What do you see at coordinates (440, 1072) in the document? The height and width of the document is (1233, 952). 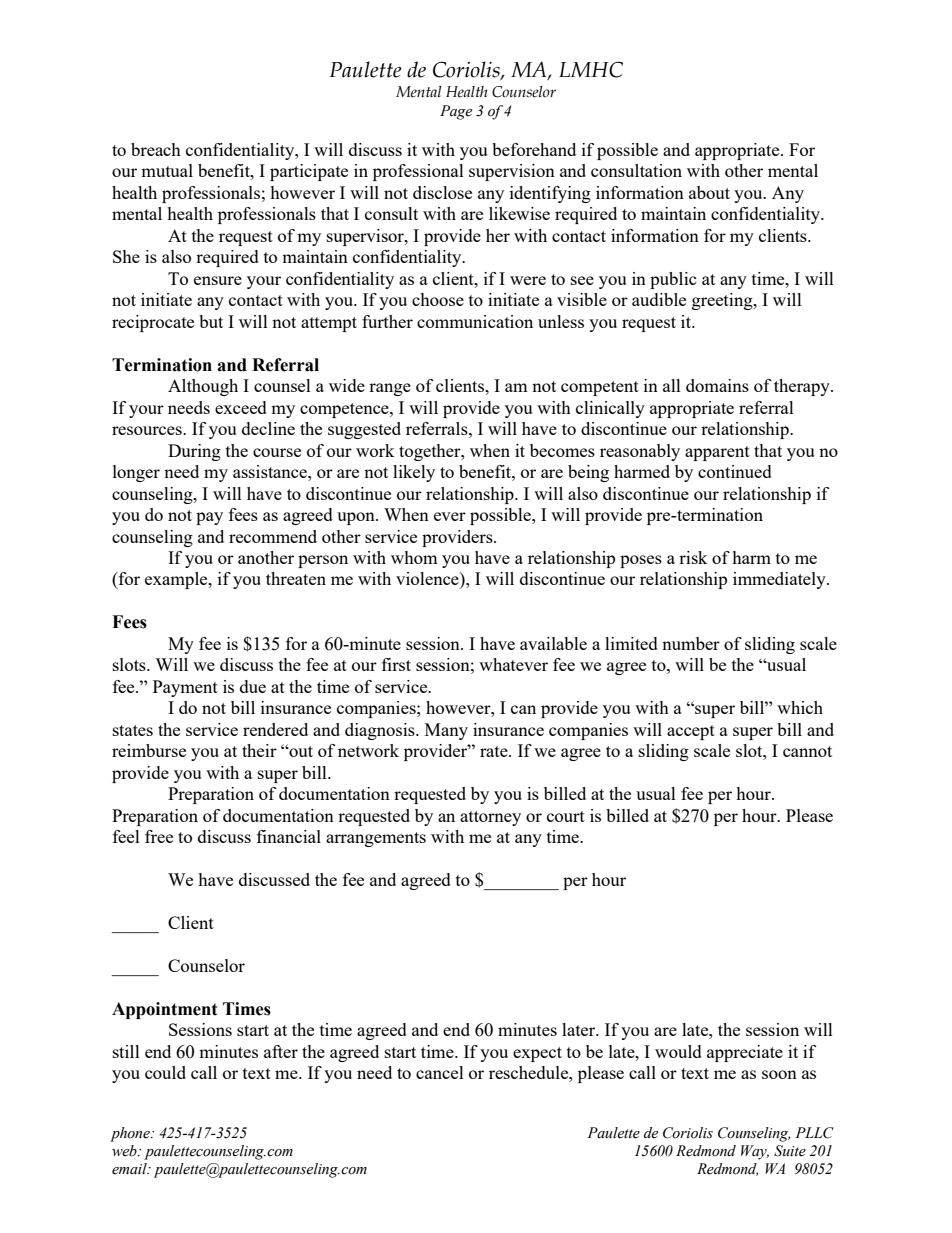 I see `cancel` at bounding box center [440, 1072].
